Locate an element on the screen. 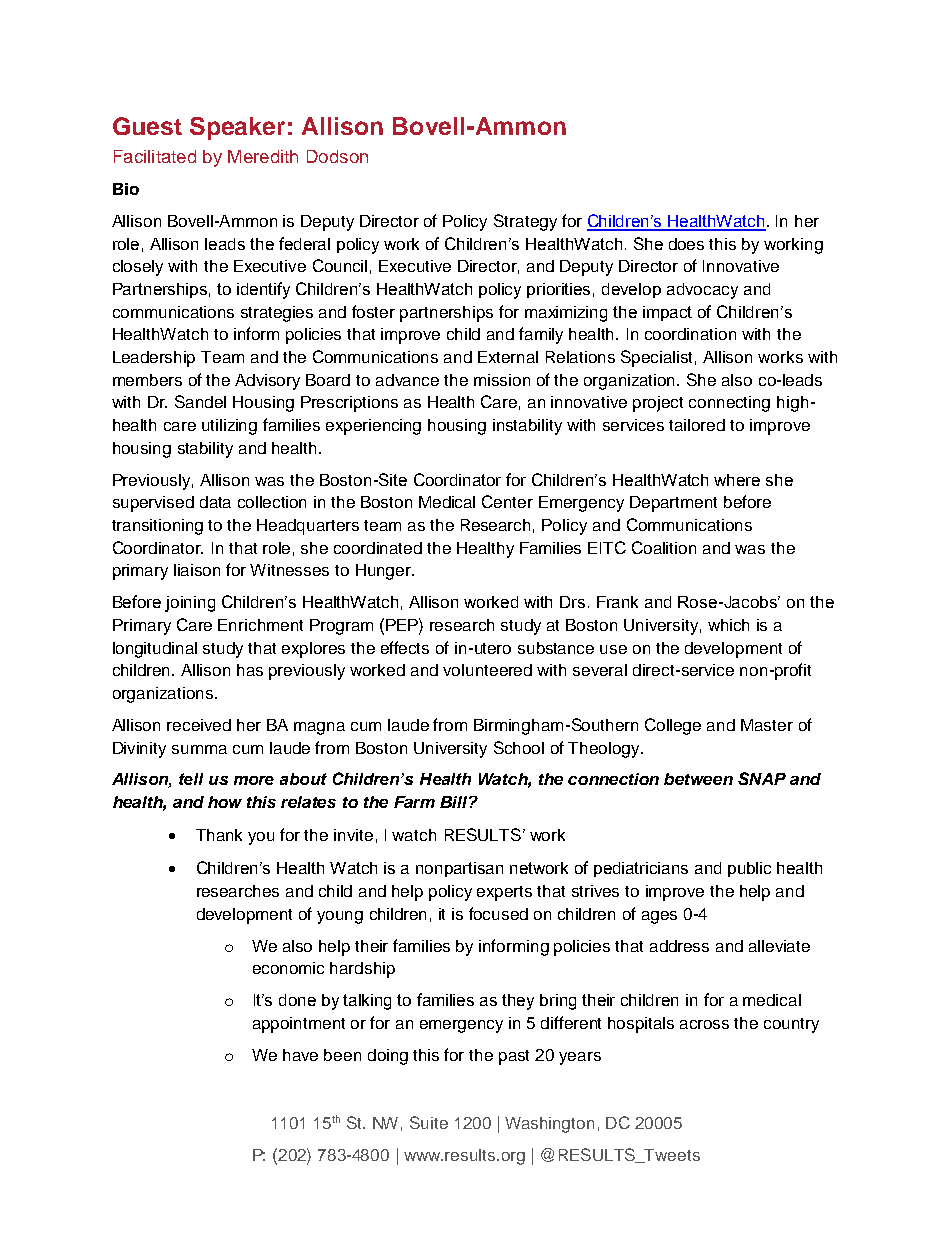 Image resolution: width=952 pixels, height=1233 pixels. mission is located at coordinates (502, 380).
